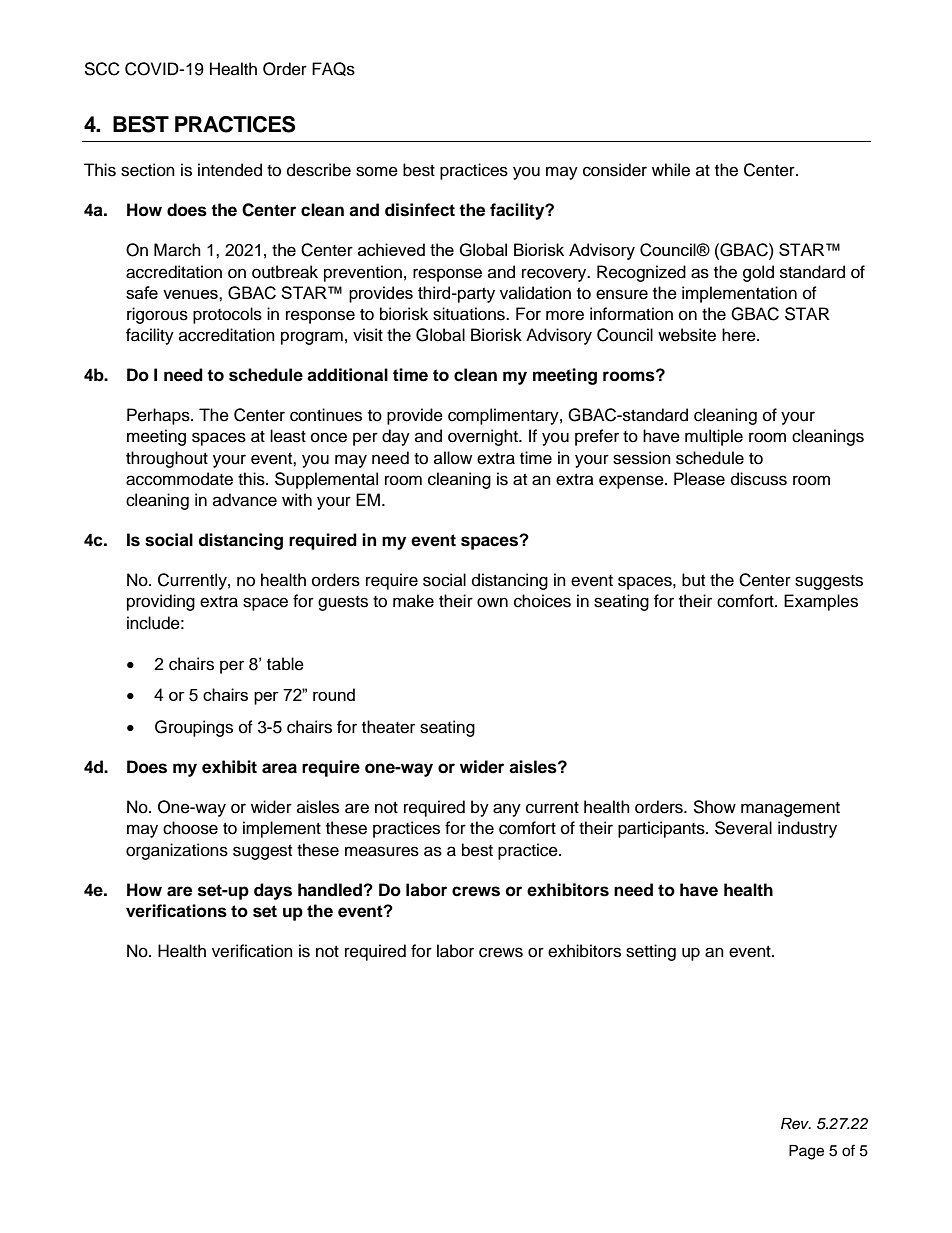 The height and width of the screenshot is (1233, 952). I want to click on but, so click(693, 580).
